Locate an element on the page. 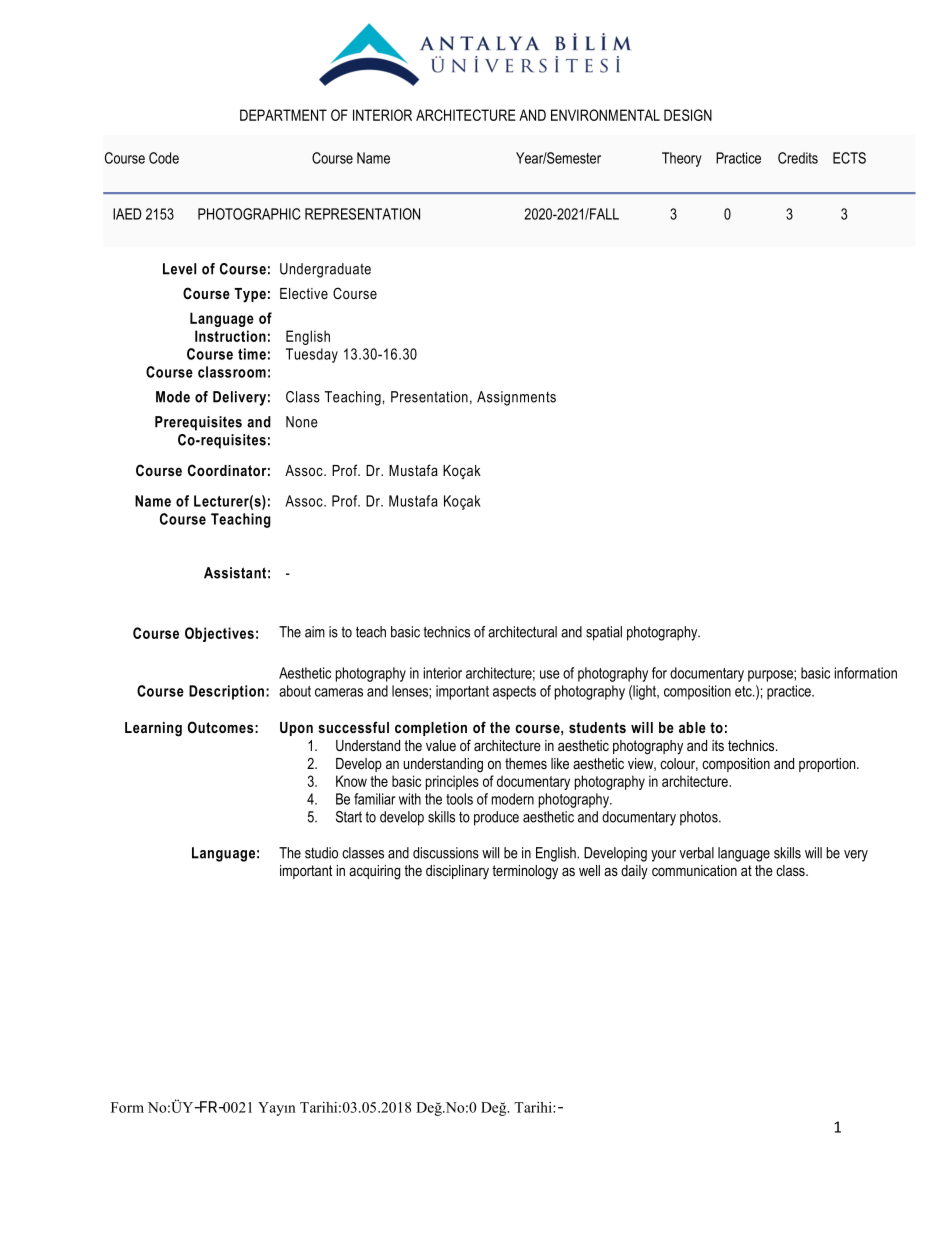 Image resolution: width=952 pixels, height=1233 pixels. Credits is located at coordinates (798, 158).
